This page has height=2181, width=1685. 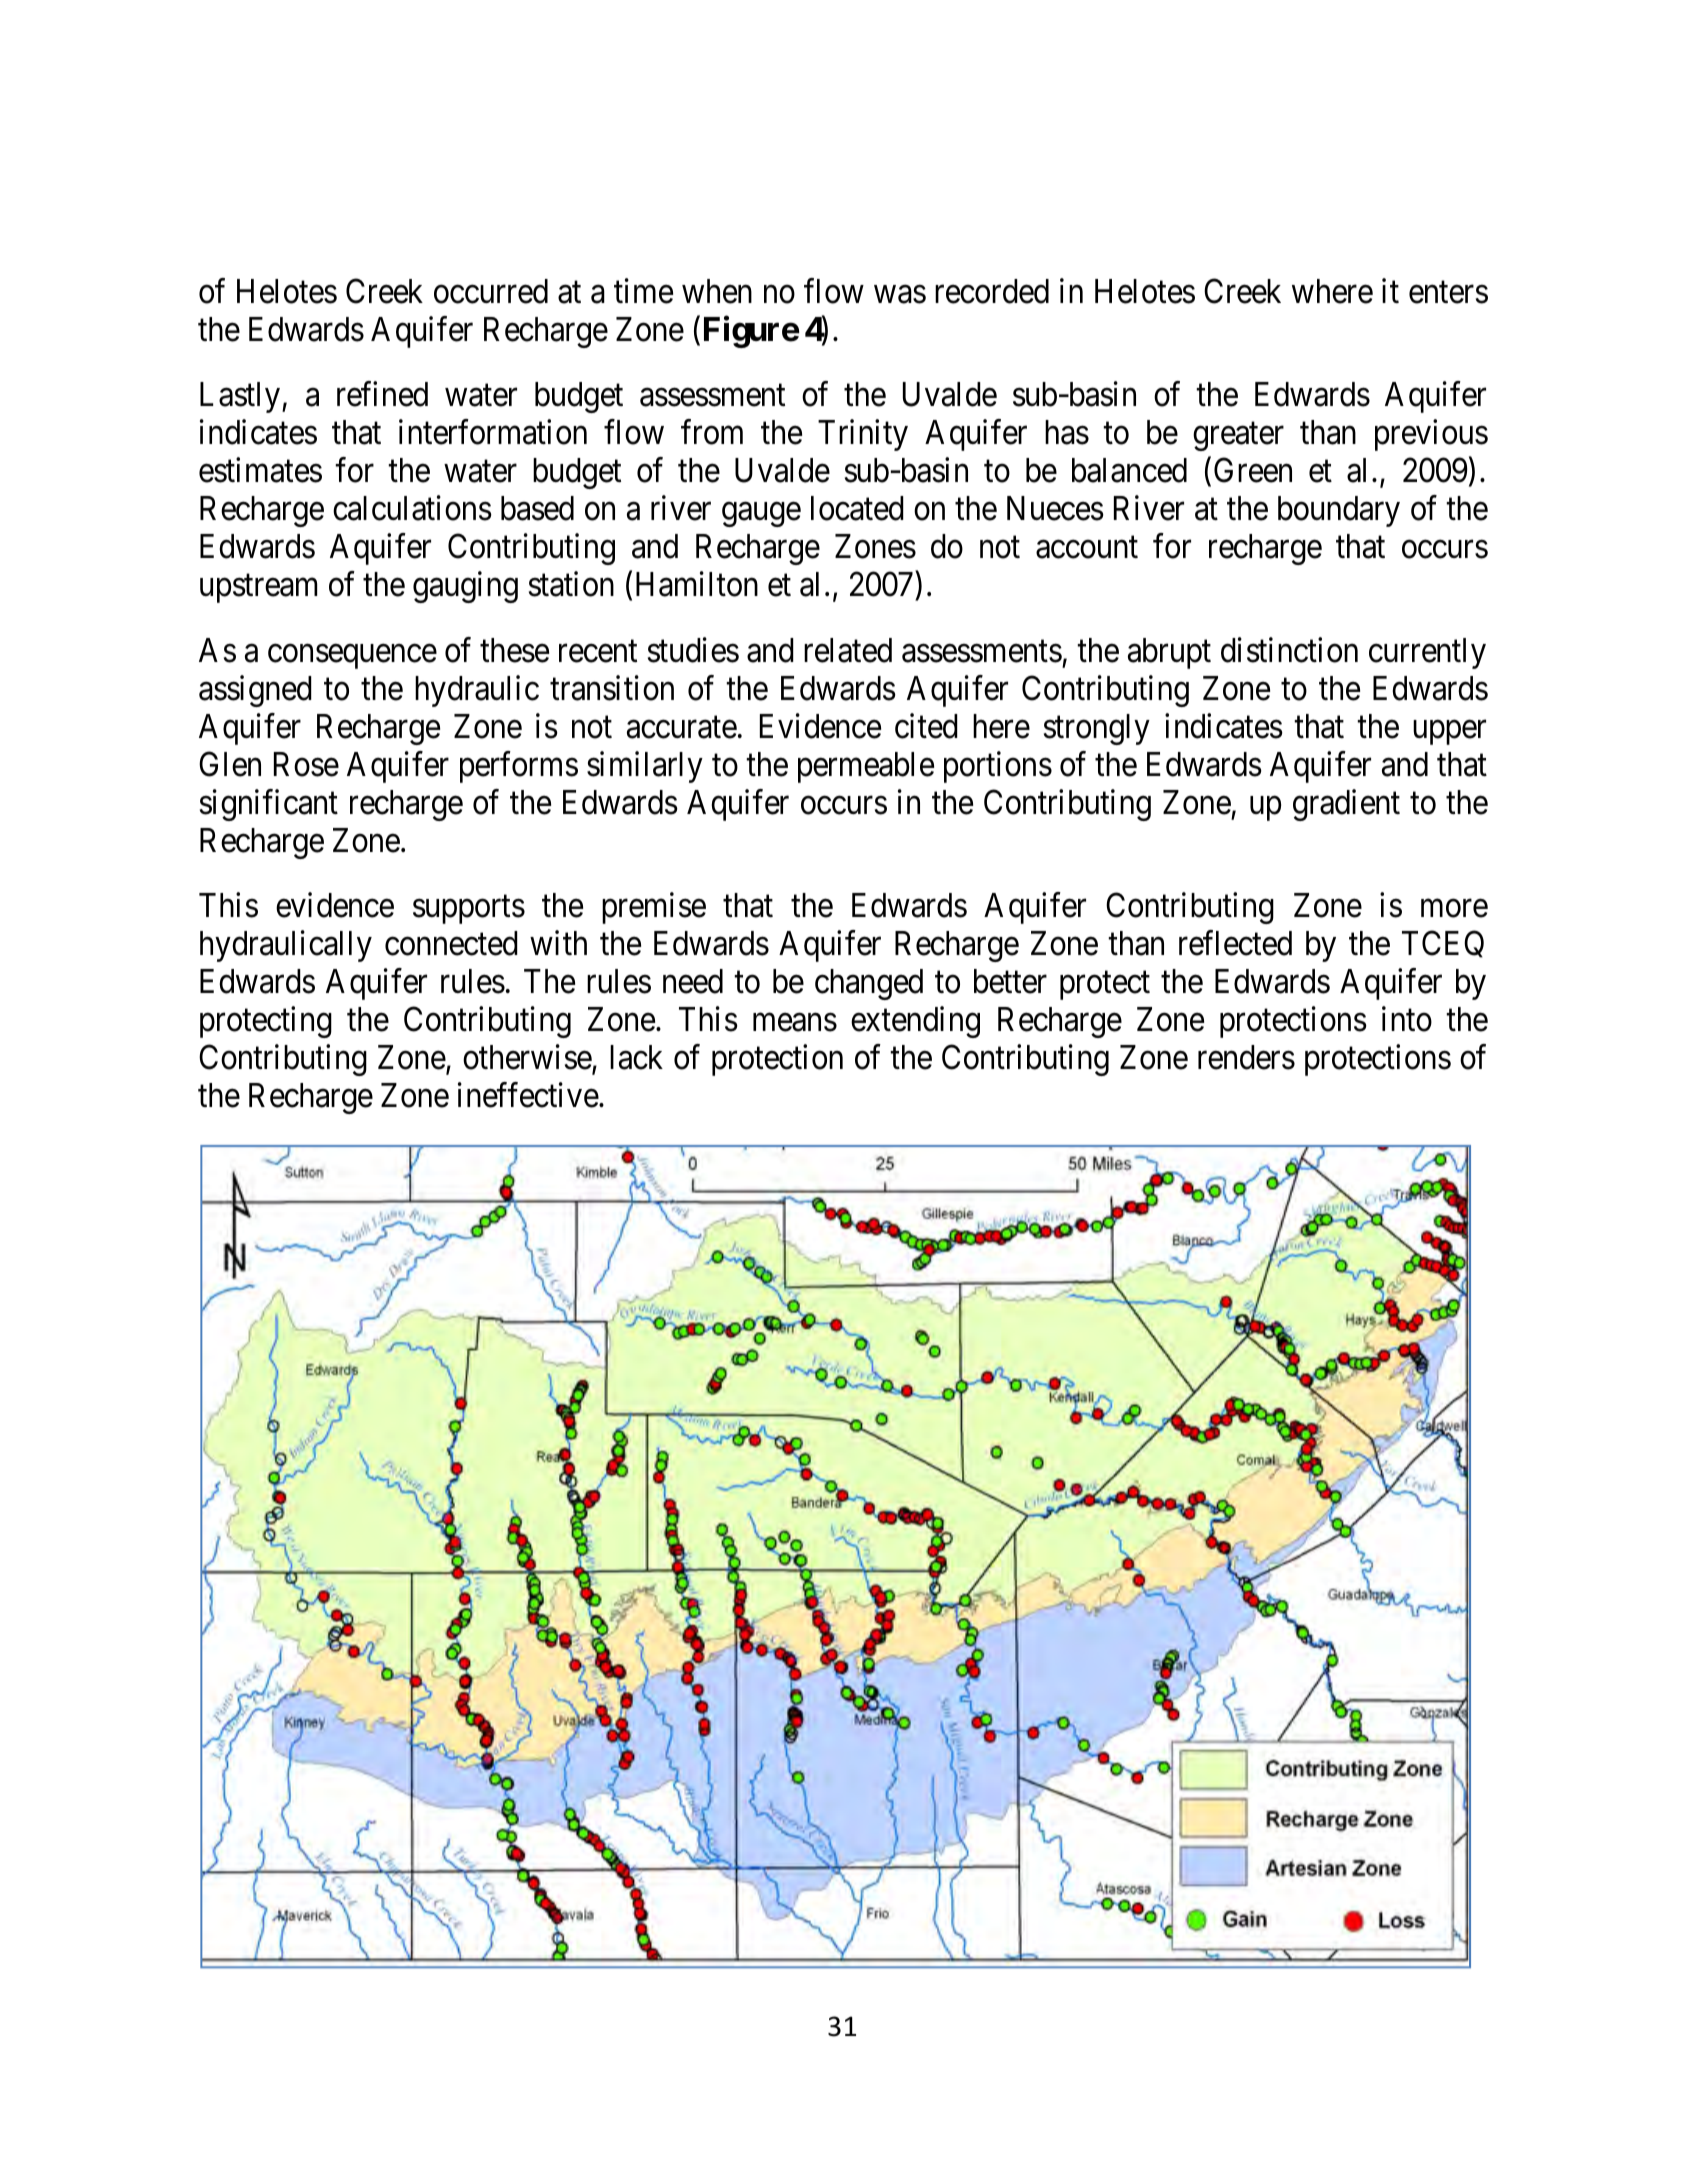 I want to click on consequence, so click(x=352, y=656).
